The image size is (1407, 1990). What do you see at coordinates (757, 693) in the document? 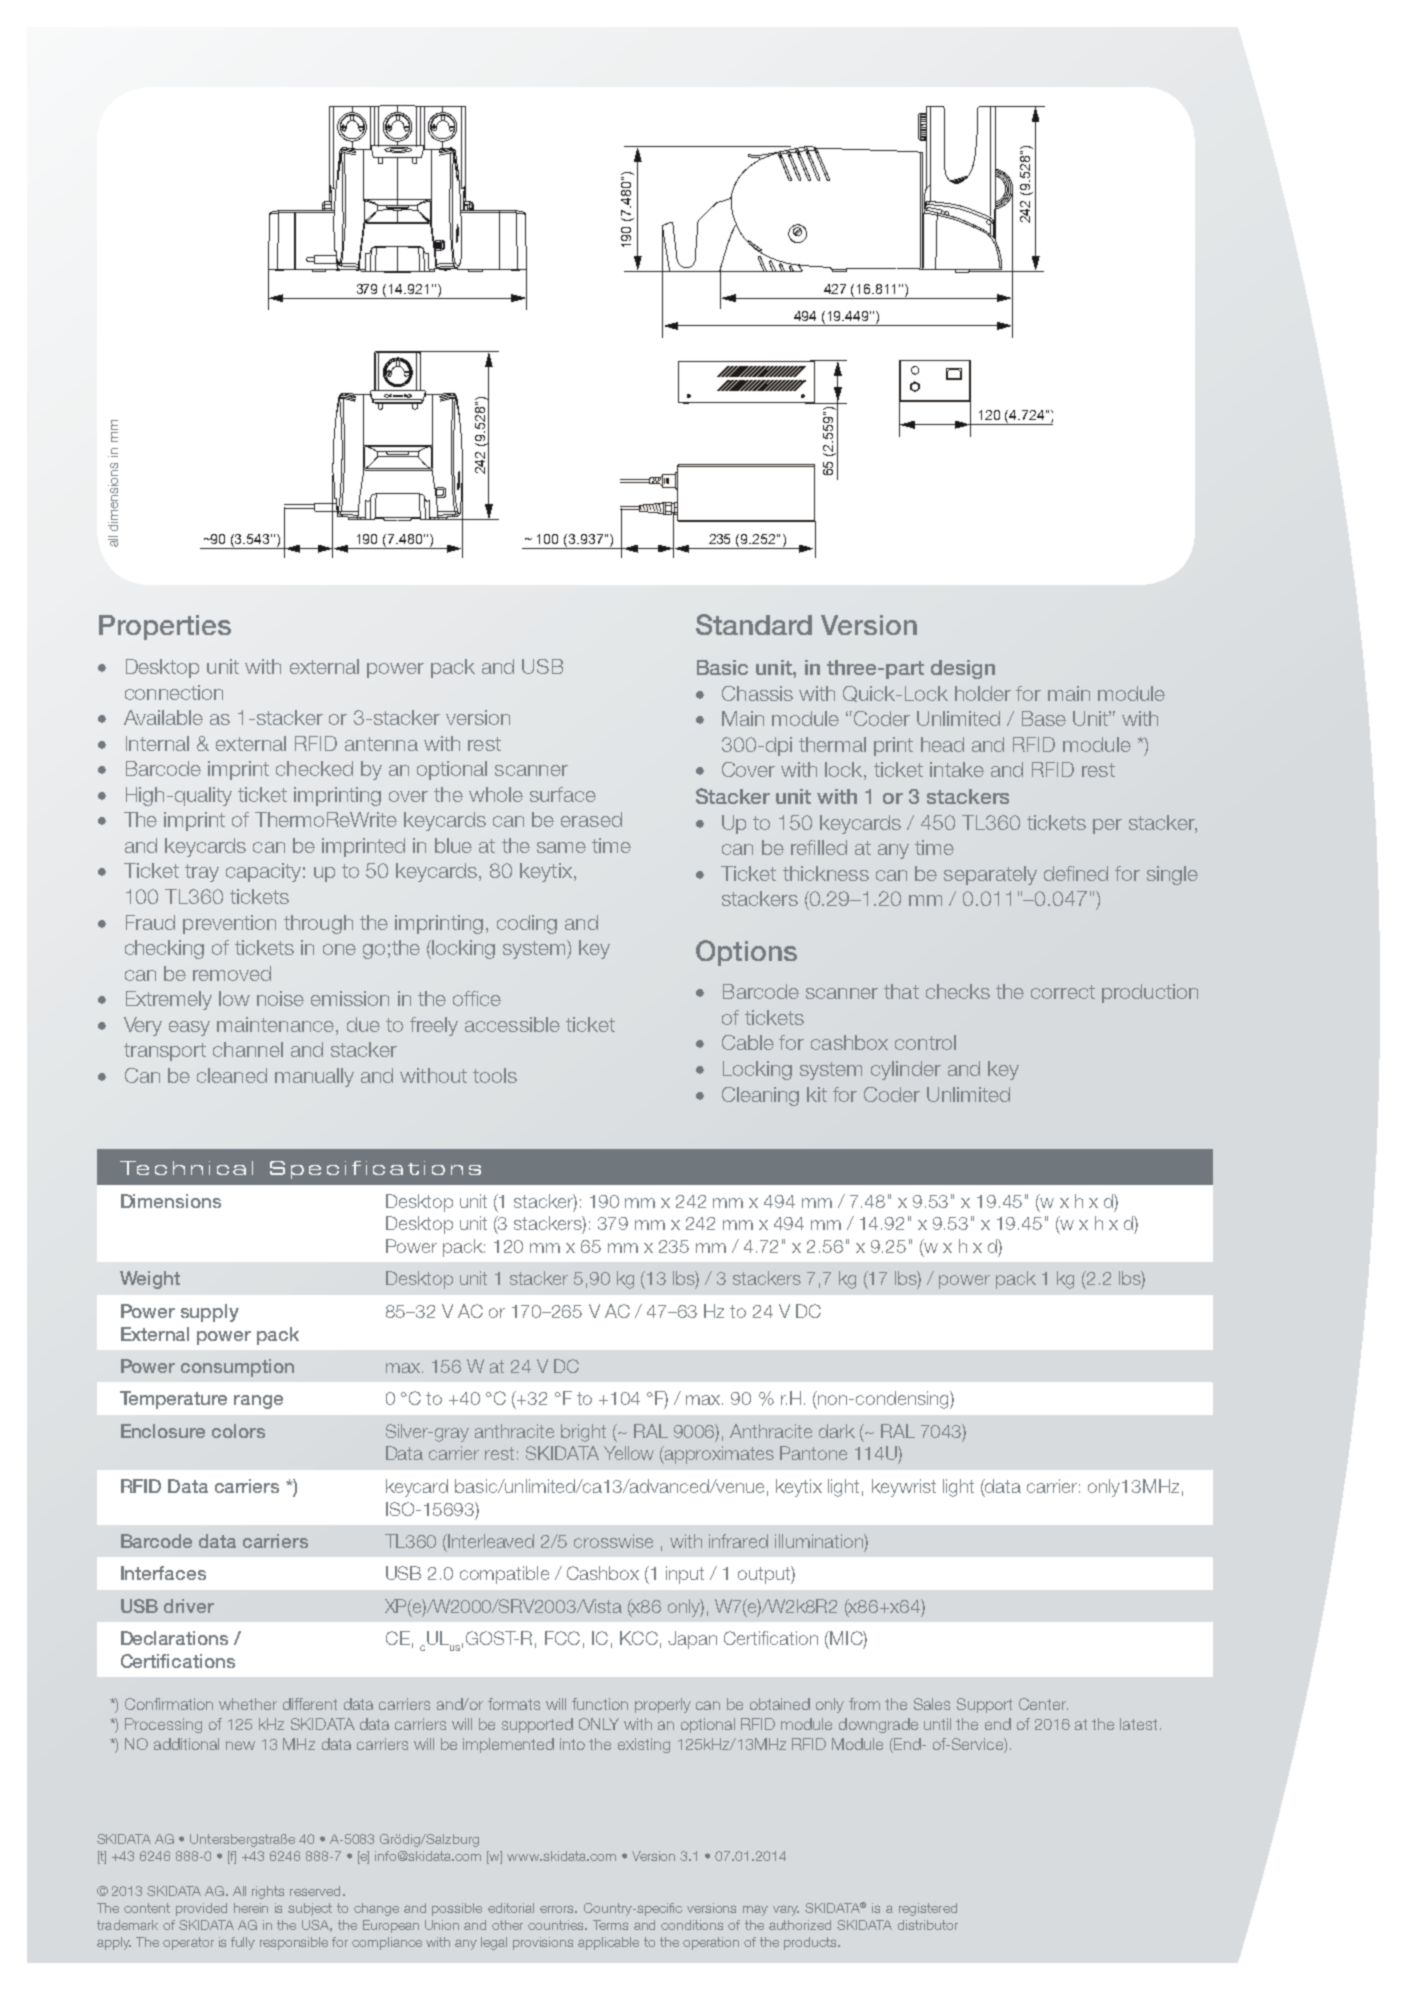
I see `Chassis` at bounding box center [757, 693].
